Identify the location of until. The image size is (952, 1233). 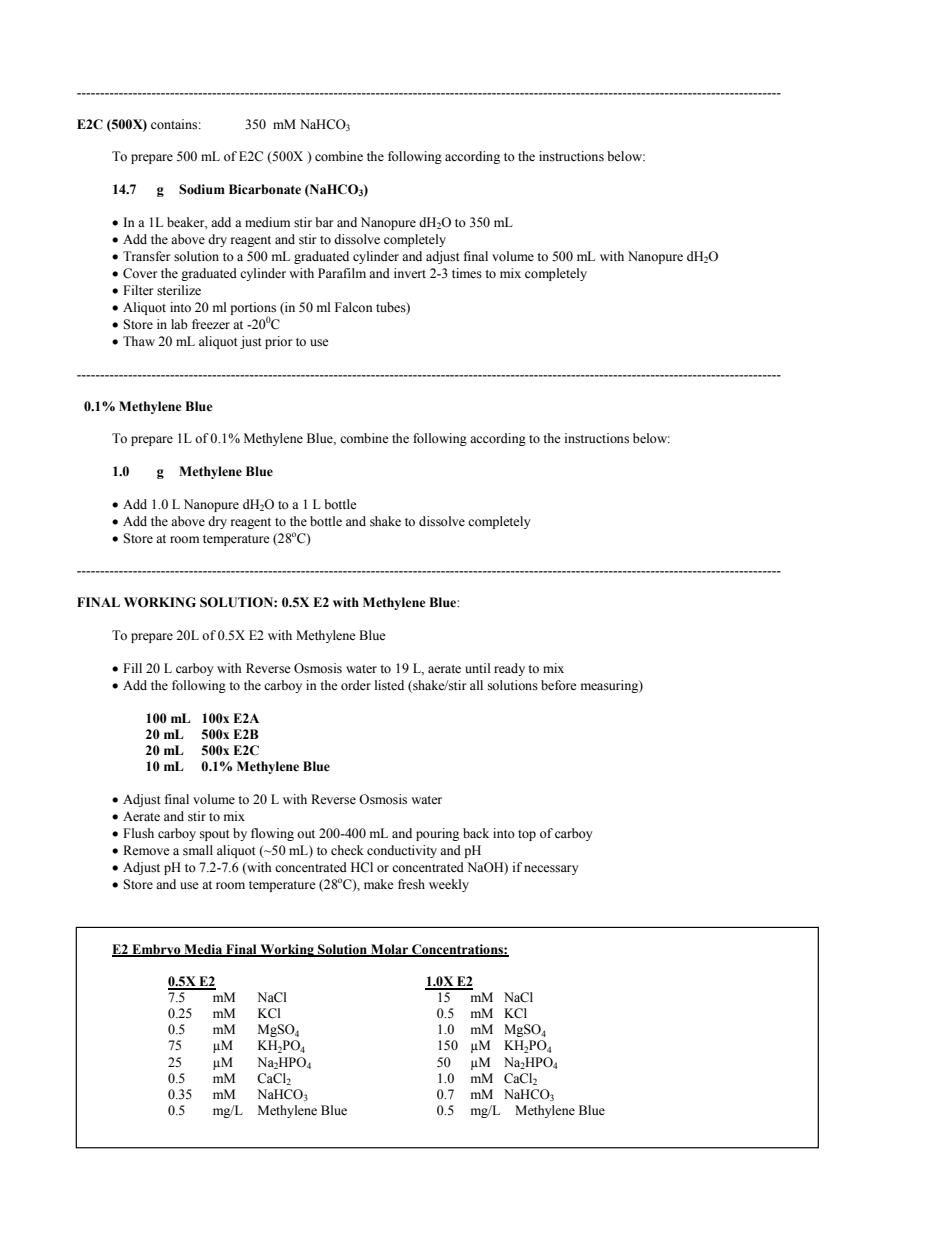
(478, 668).
